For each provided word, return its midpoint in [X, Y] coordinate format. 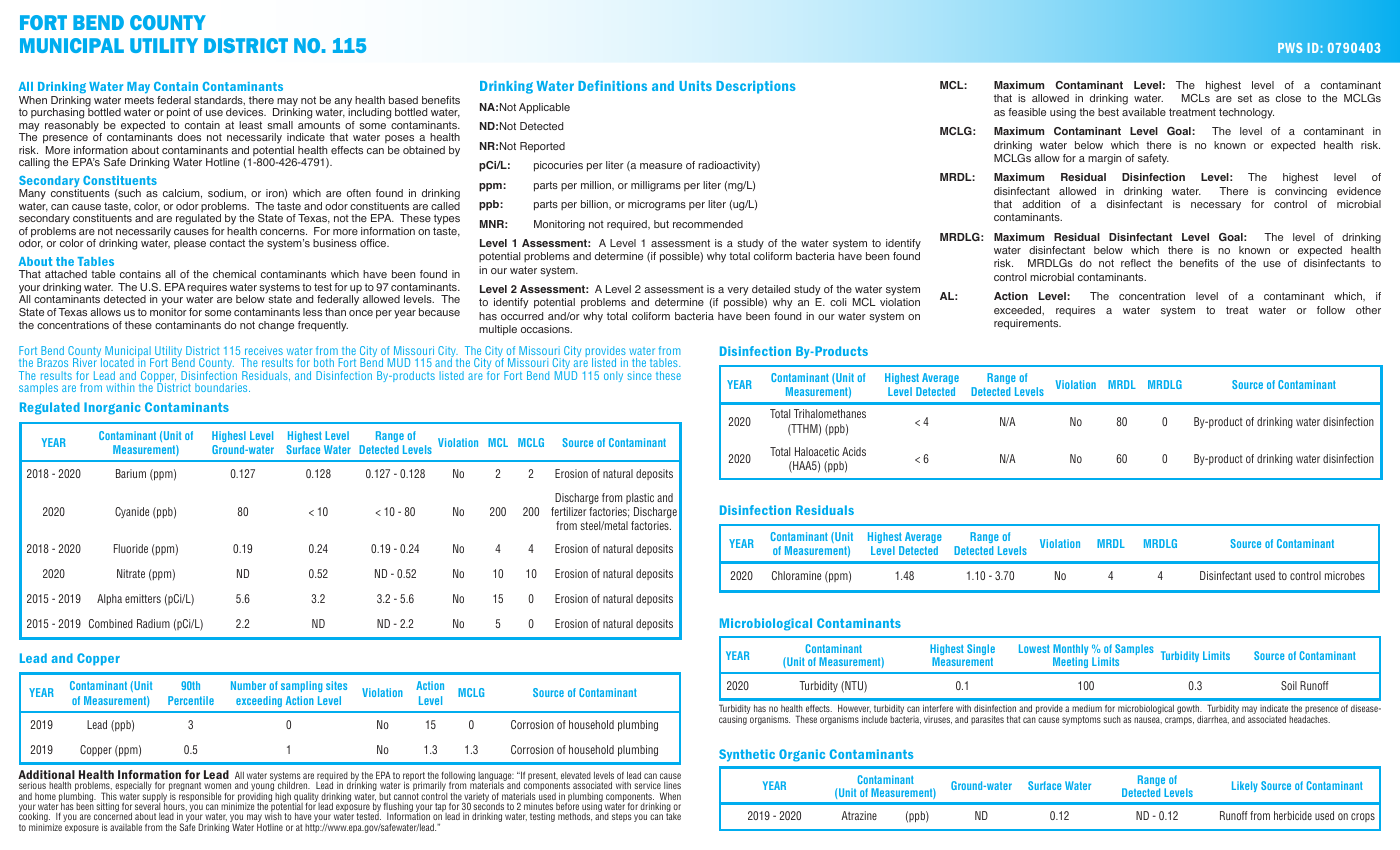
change [276, 326]
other [1368, 310]
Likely [1245, 786]
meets [139, 100]
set [1245, 98]
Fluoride [131, 548]
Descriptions [756, 87]
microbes [1345, 575]
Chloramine [796, 575]
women [217, 786]
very [738, 291]
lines [672, 785]
